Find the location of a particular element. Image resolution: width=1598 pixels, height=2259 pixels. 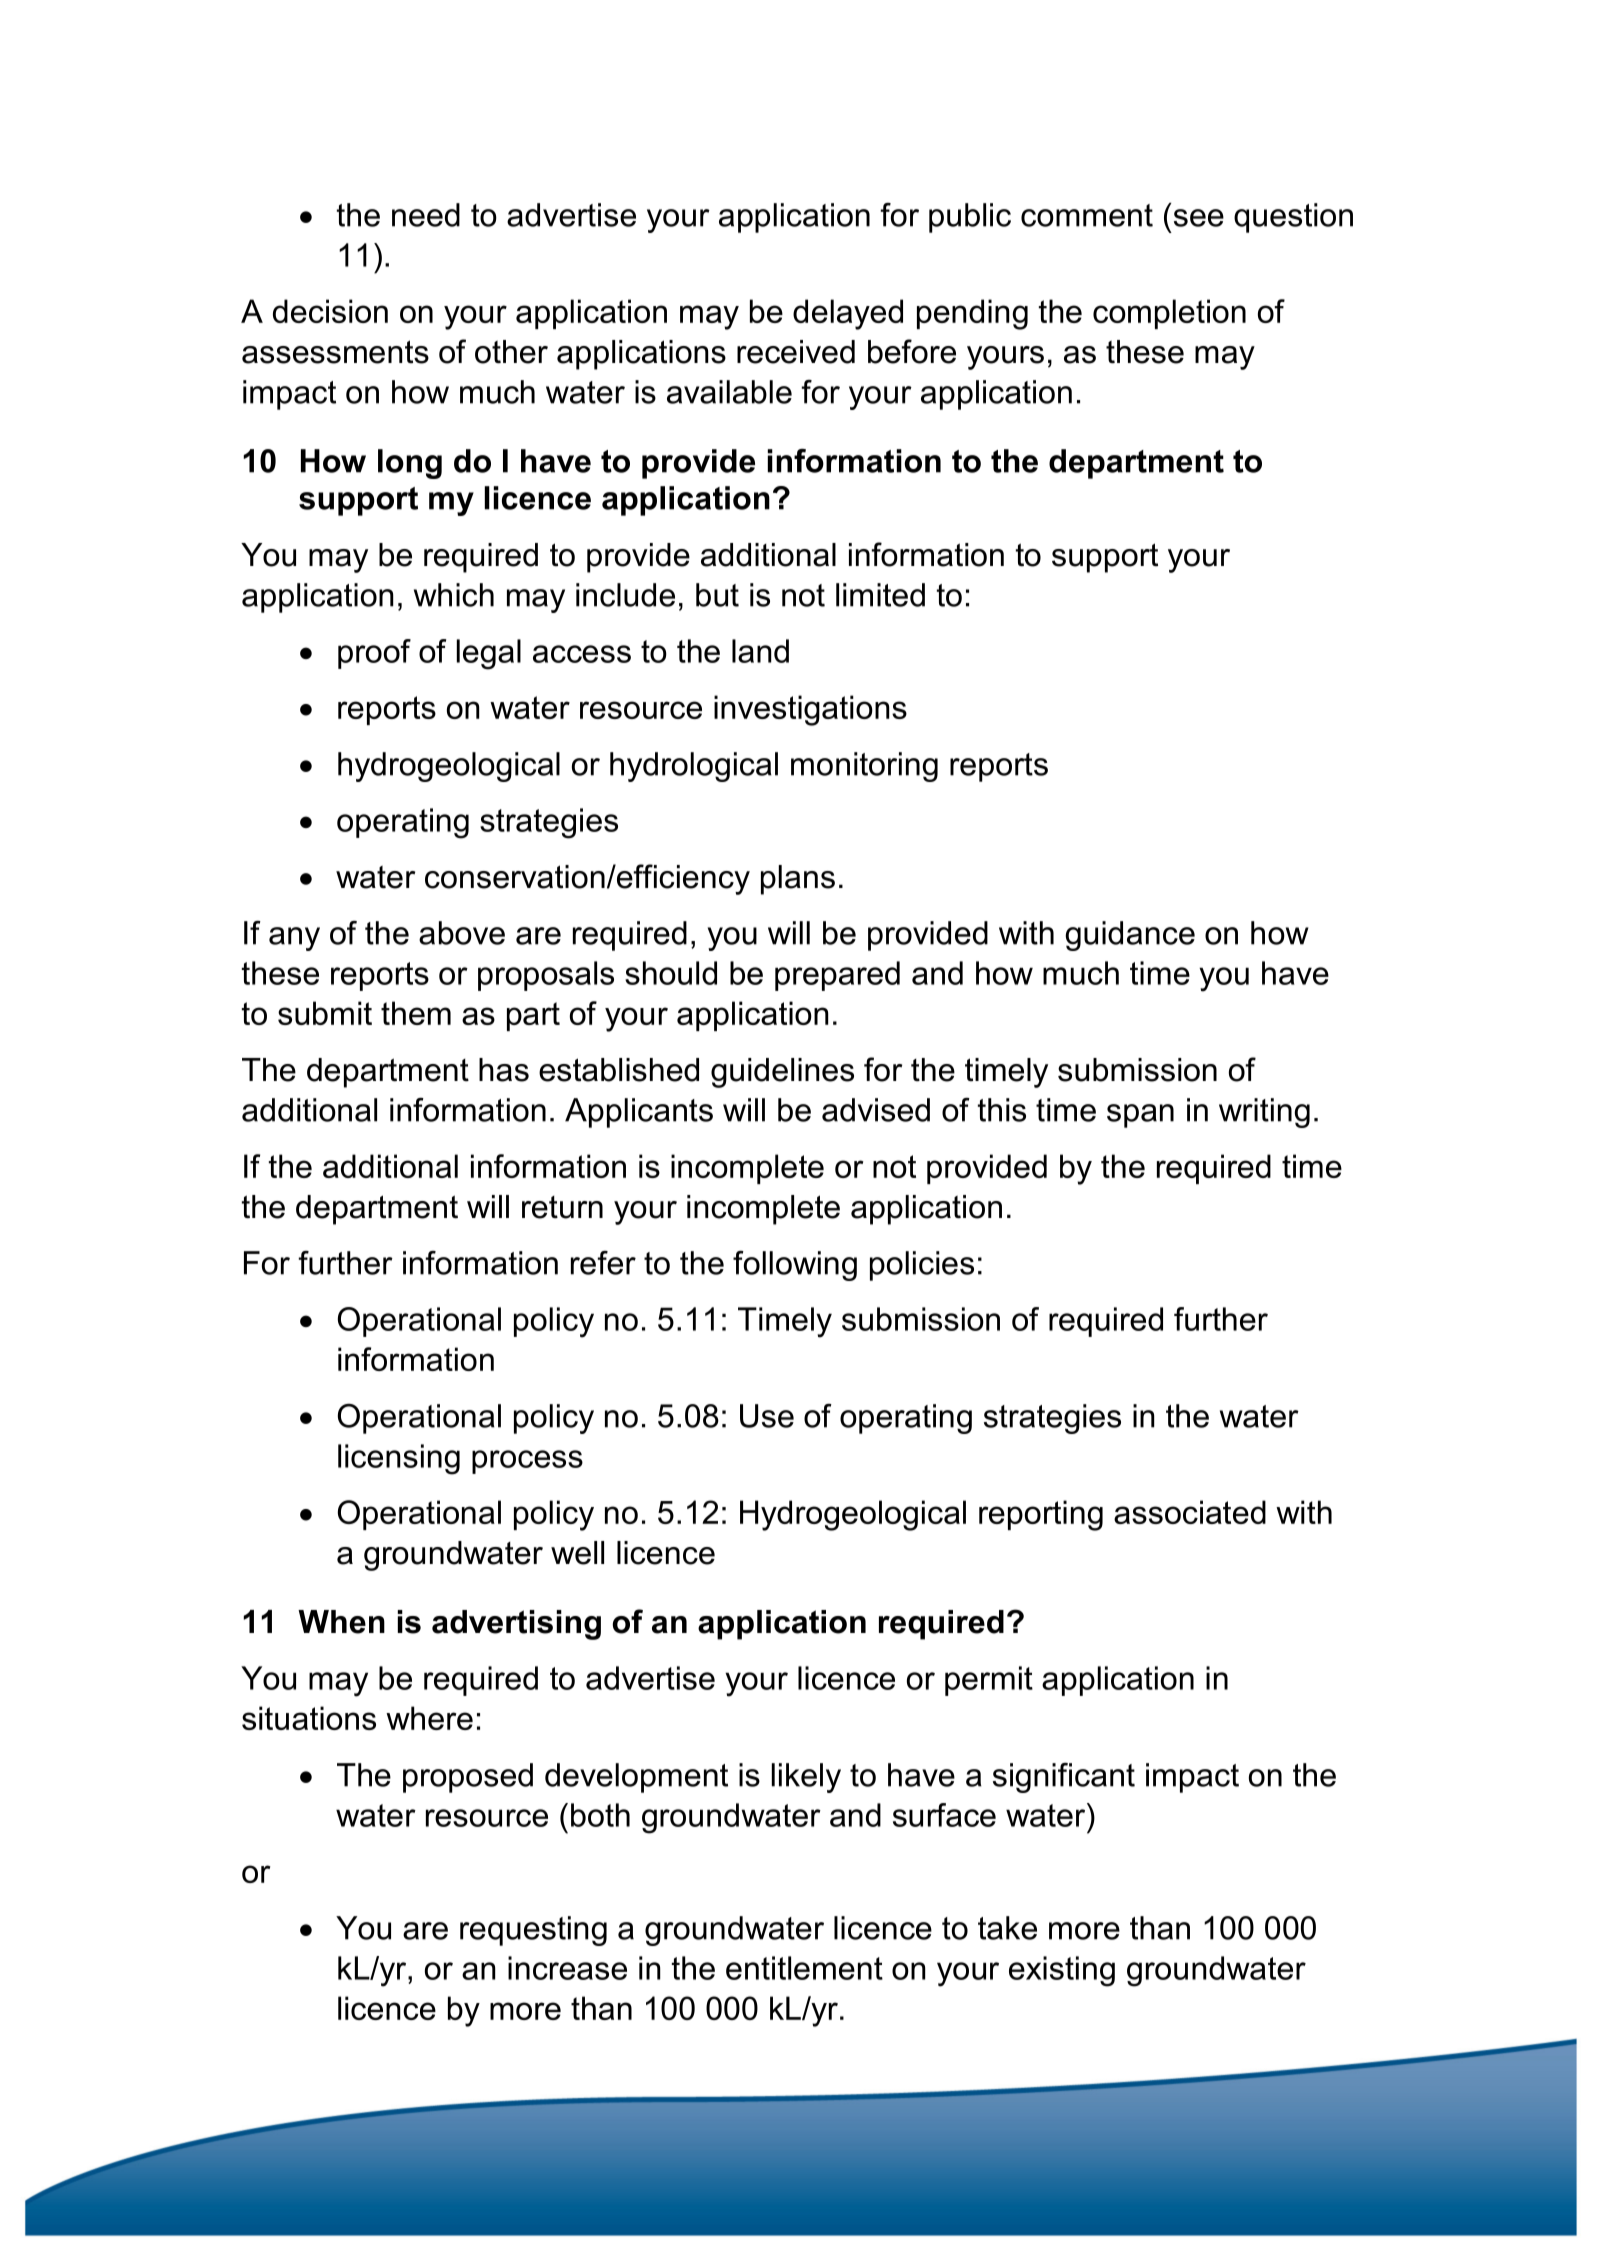

entitlement is located at coordinates (804, 1968).
